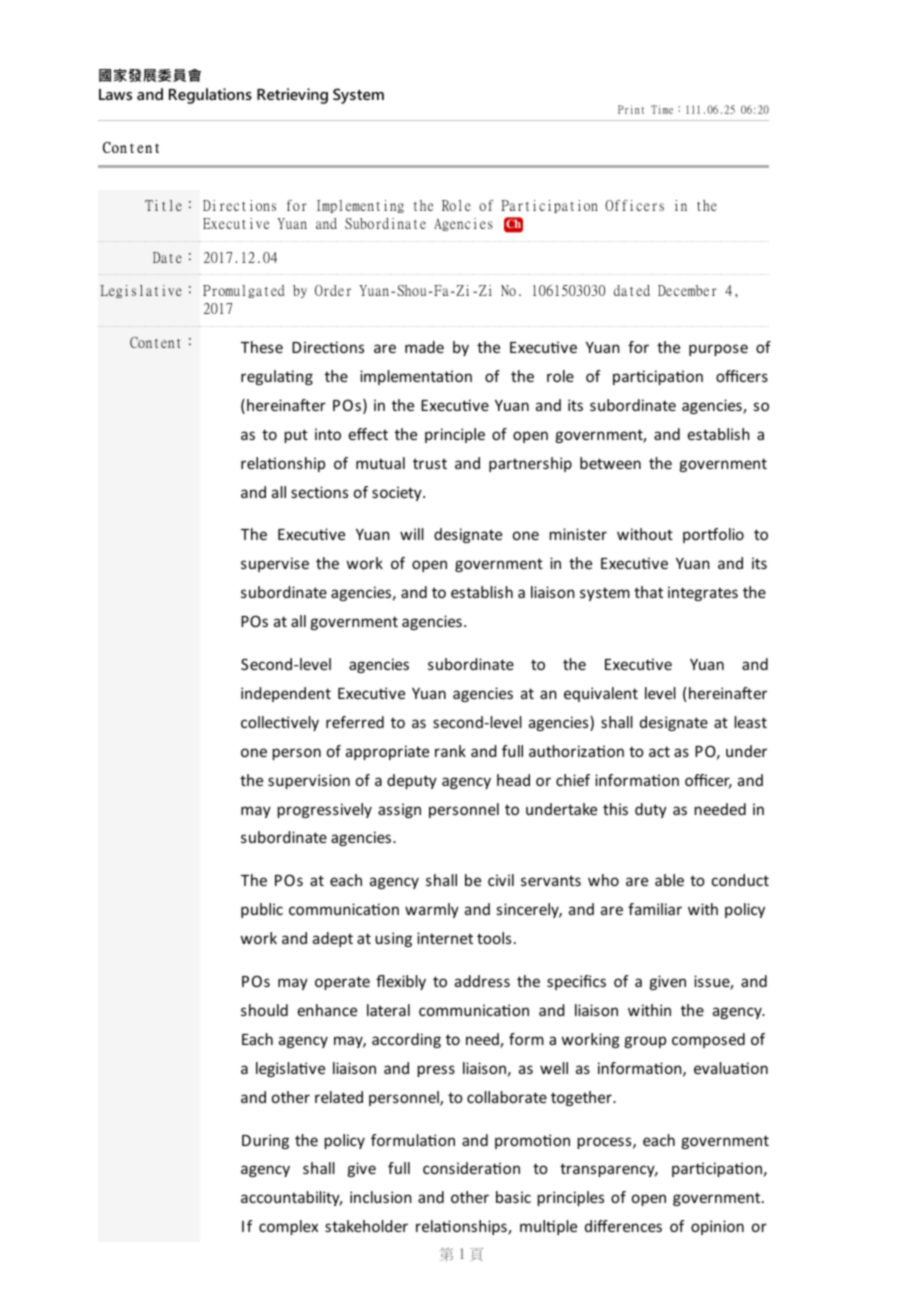 The width and height of the document is (924, 1308). What do you see at coordinates (703, 593) in the document?
I see `integrates` at bounding box center [703, 593].
